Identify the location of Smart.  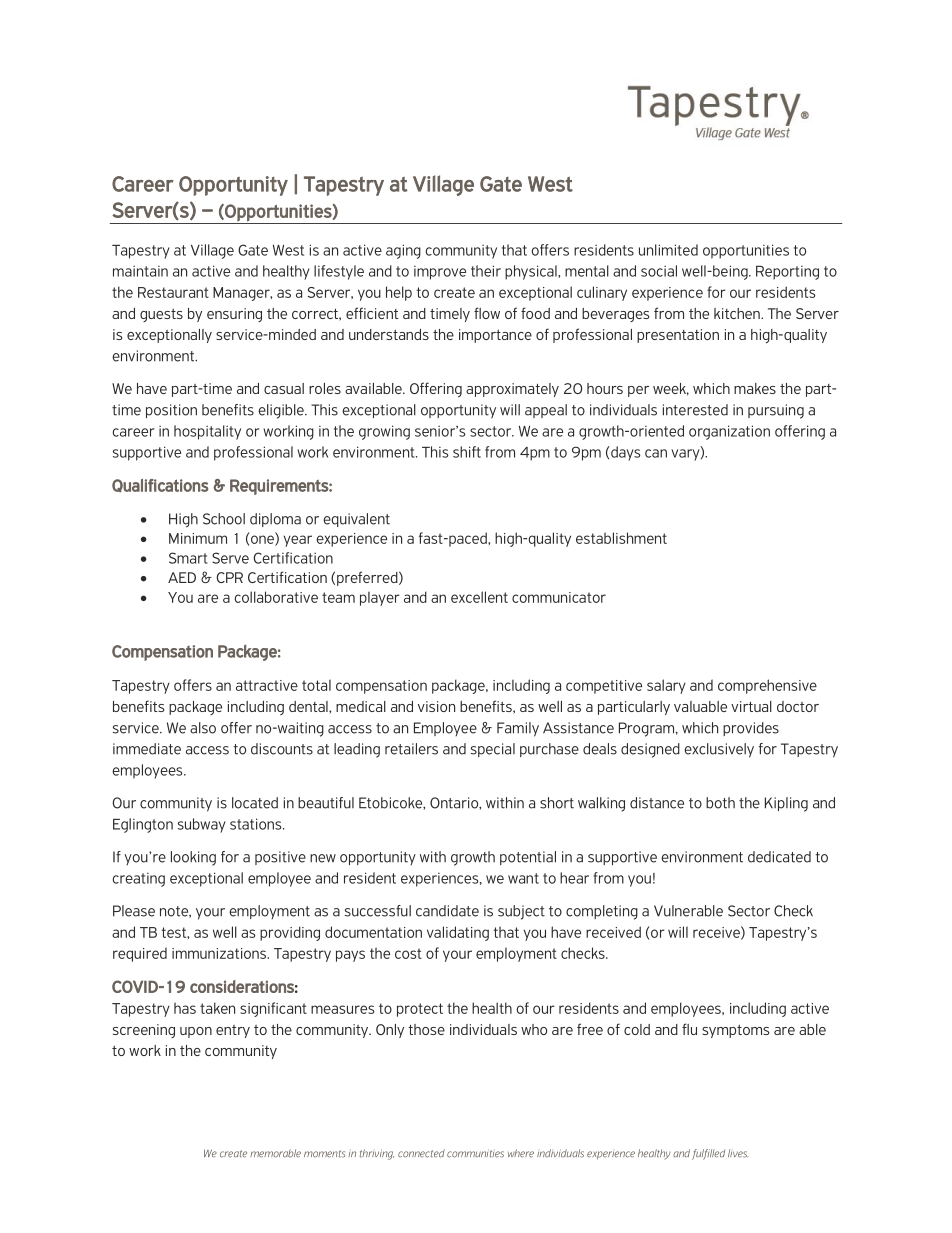
(188, 558).
